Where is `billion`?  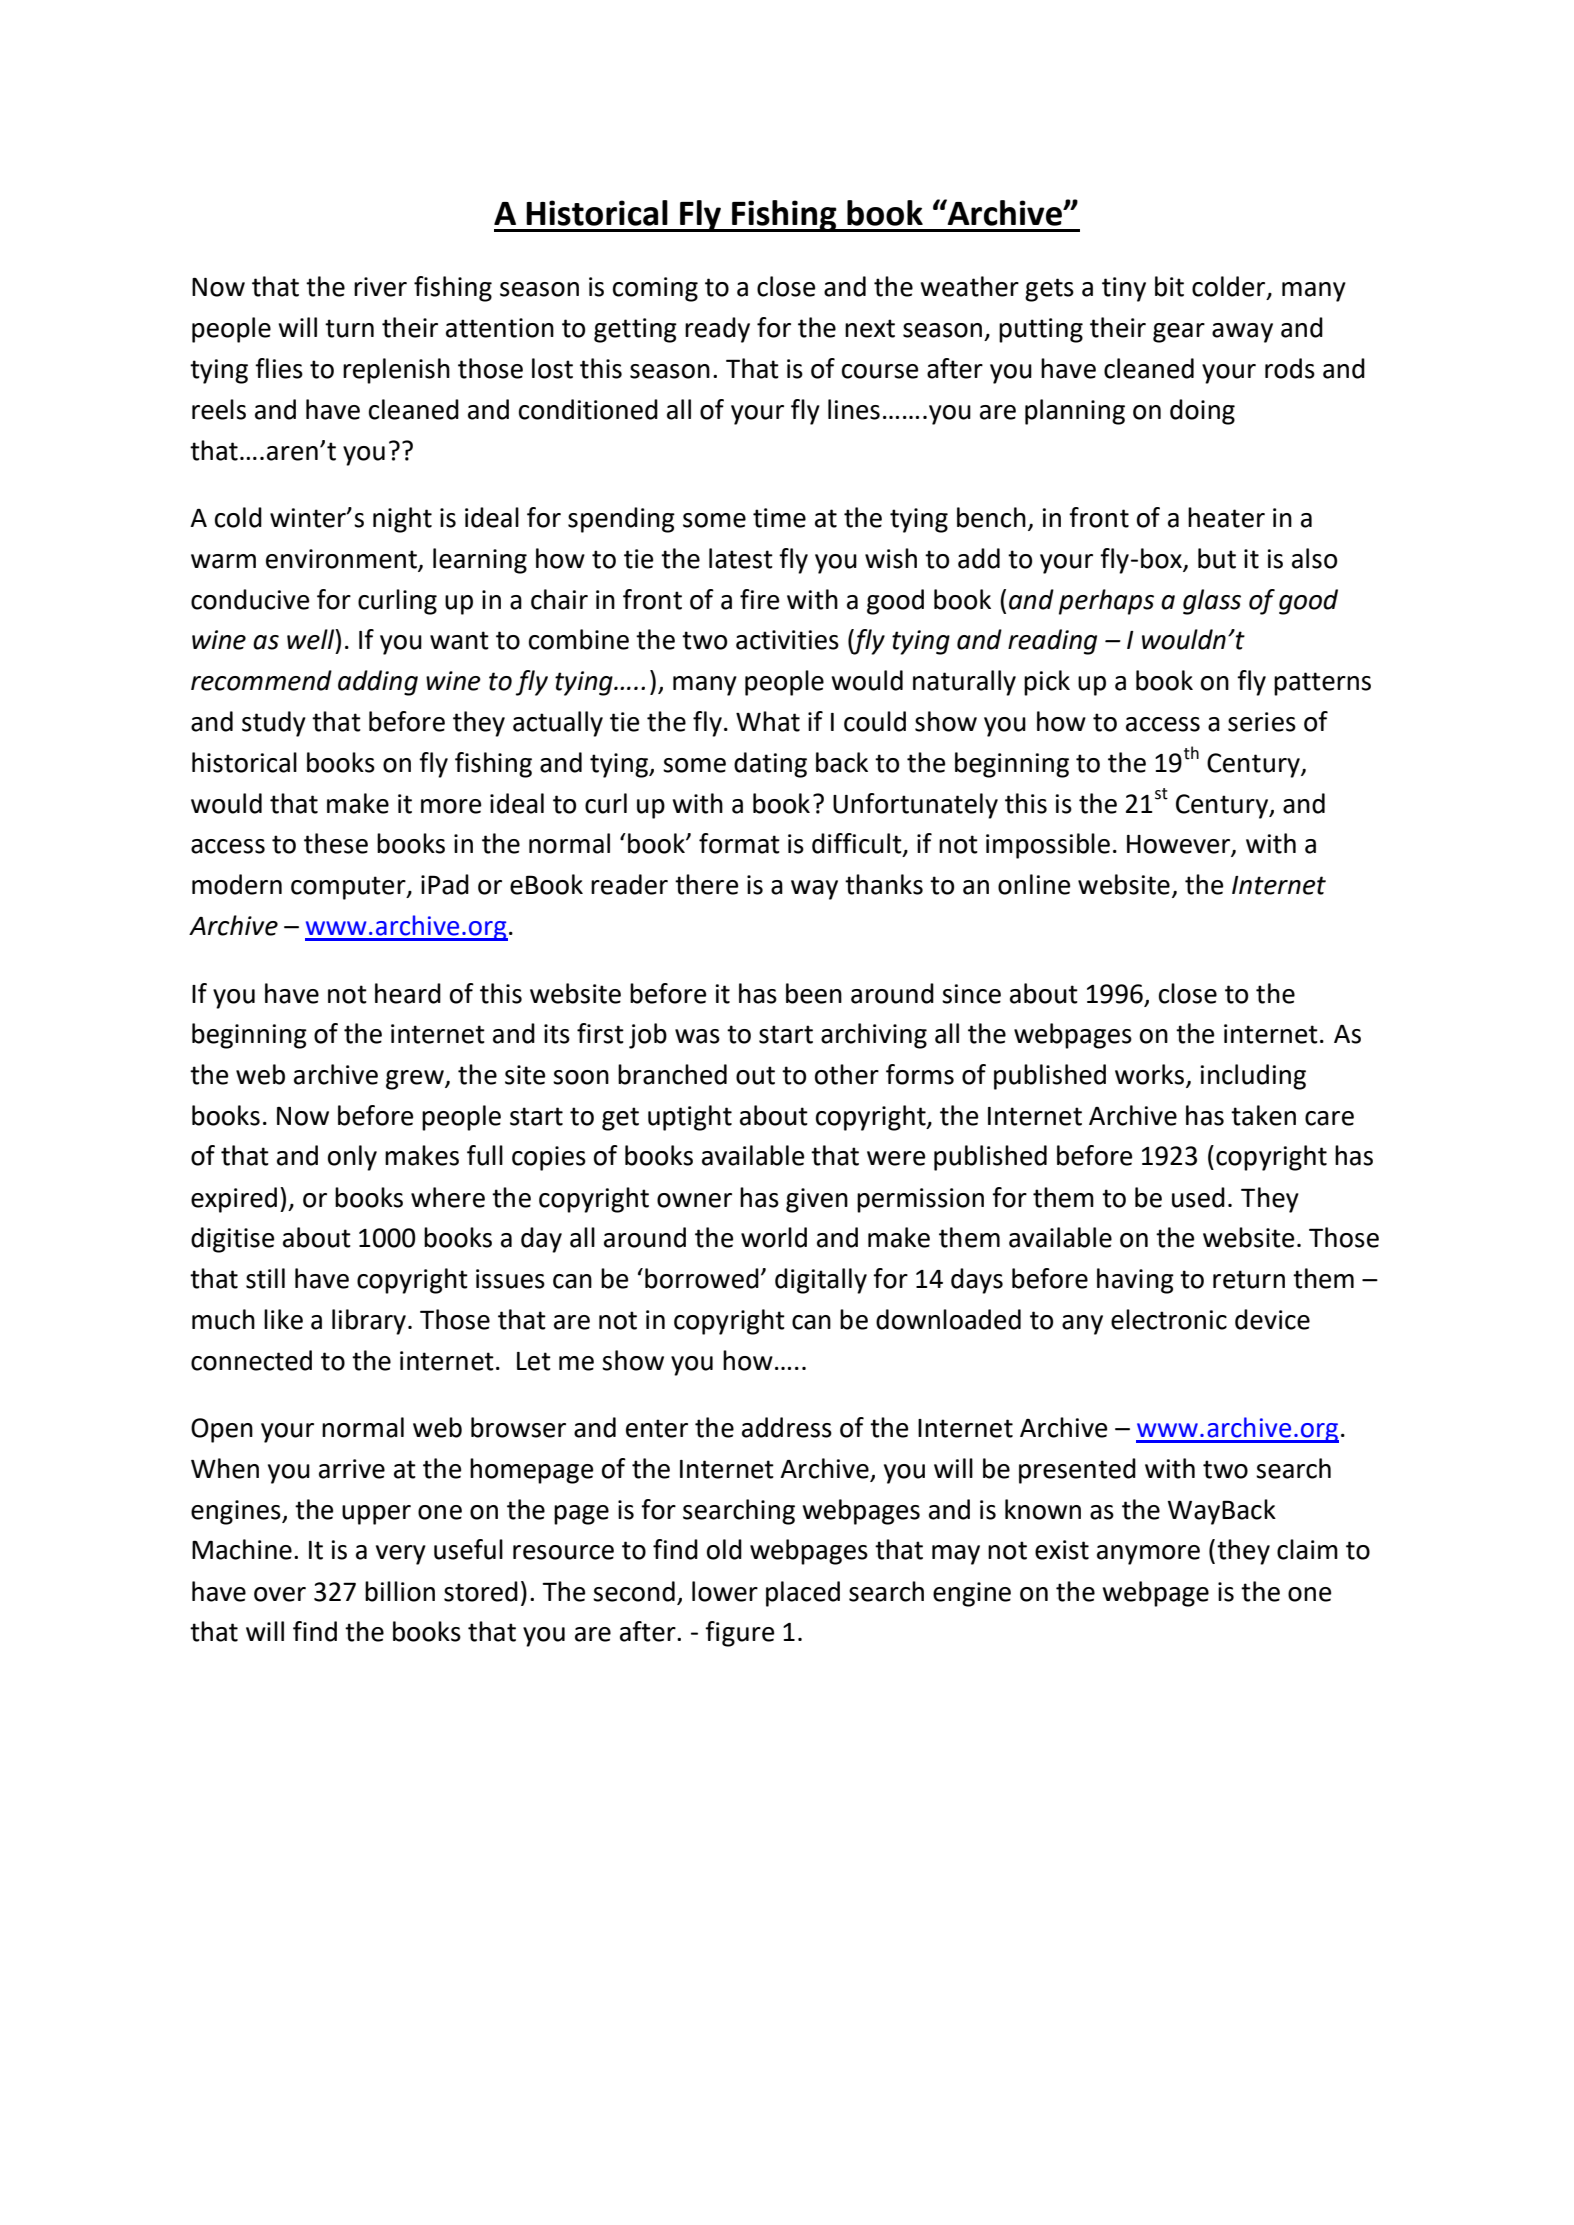 billion is located at coordinates (400, 1591).
